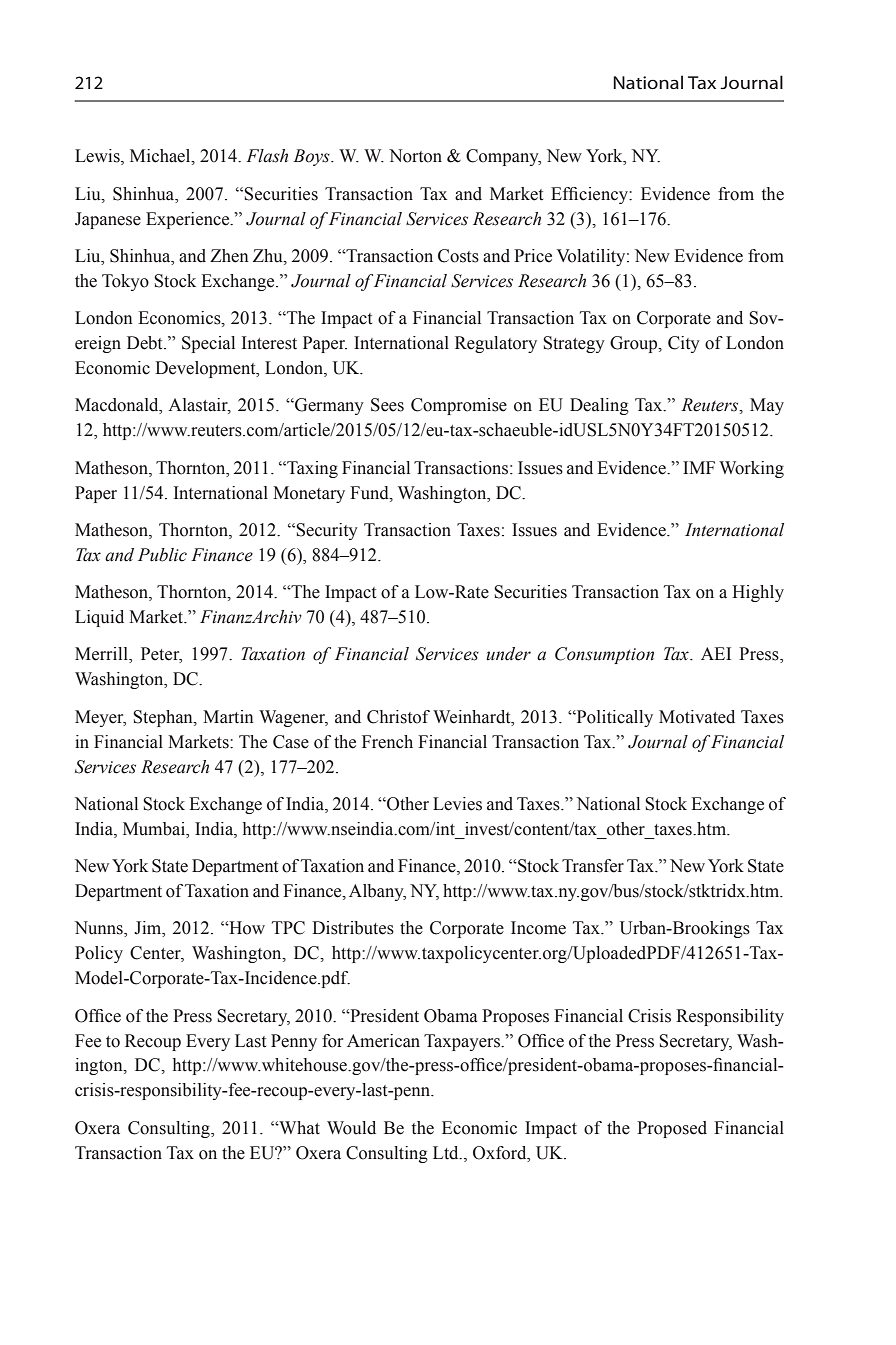 Image resolution: width=896 pixels, height=1345 pixels. Describe the element at coordinates (415, 156) in the document. I see `Norton` at that location.
